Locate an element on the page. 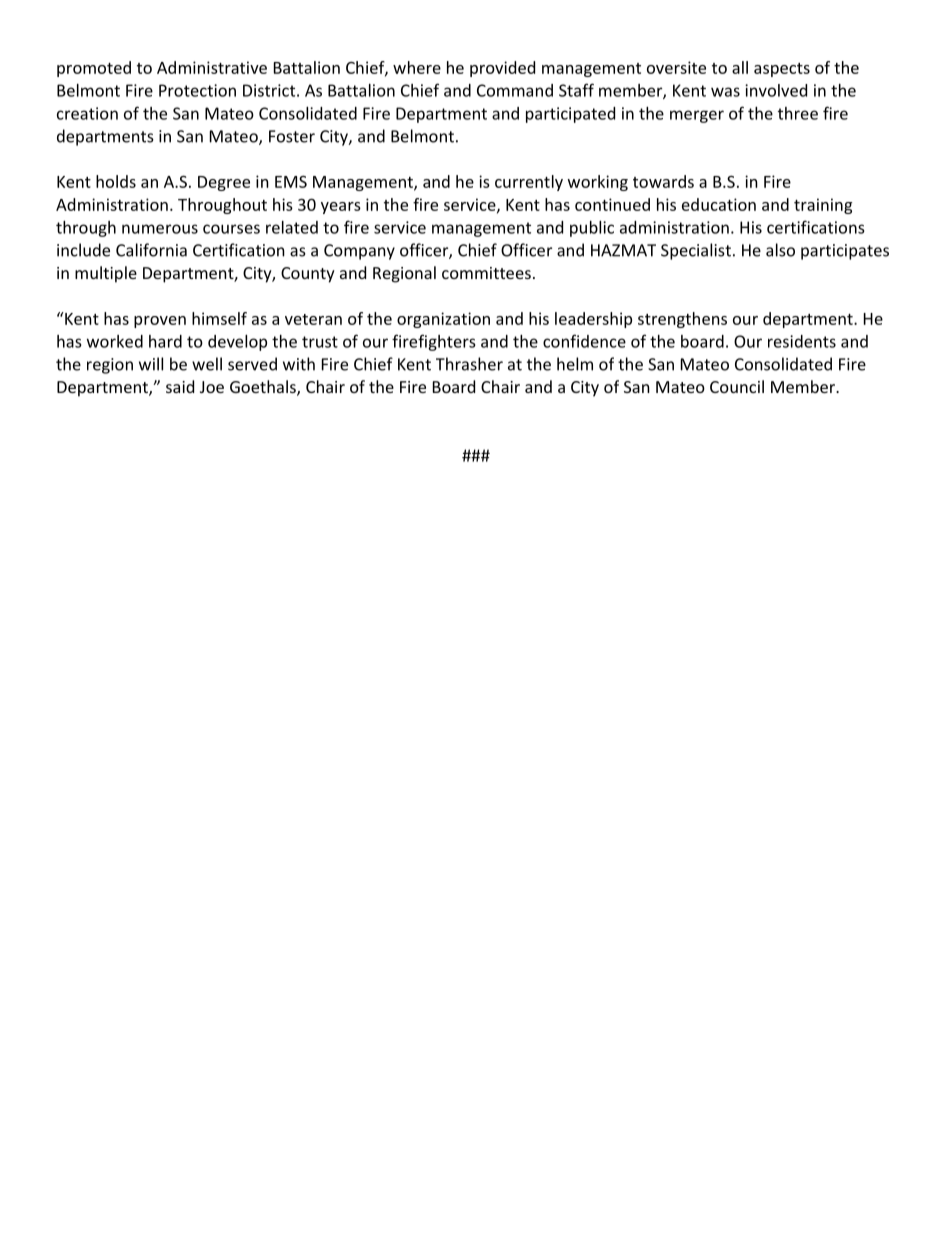  multiple is located at coordinates (106, 274).
